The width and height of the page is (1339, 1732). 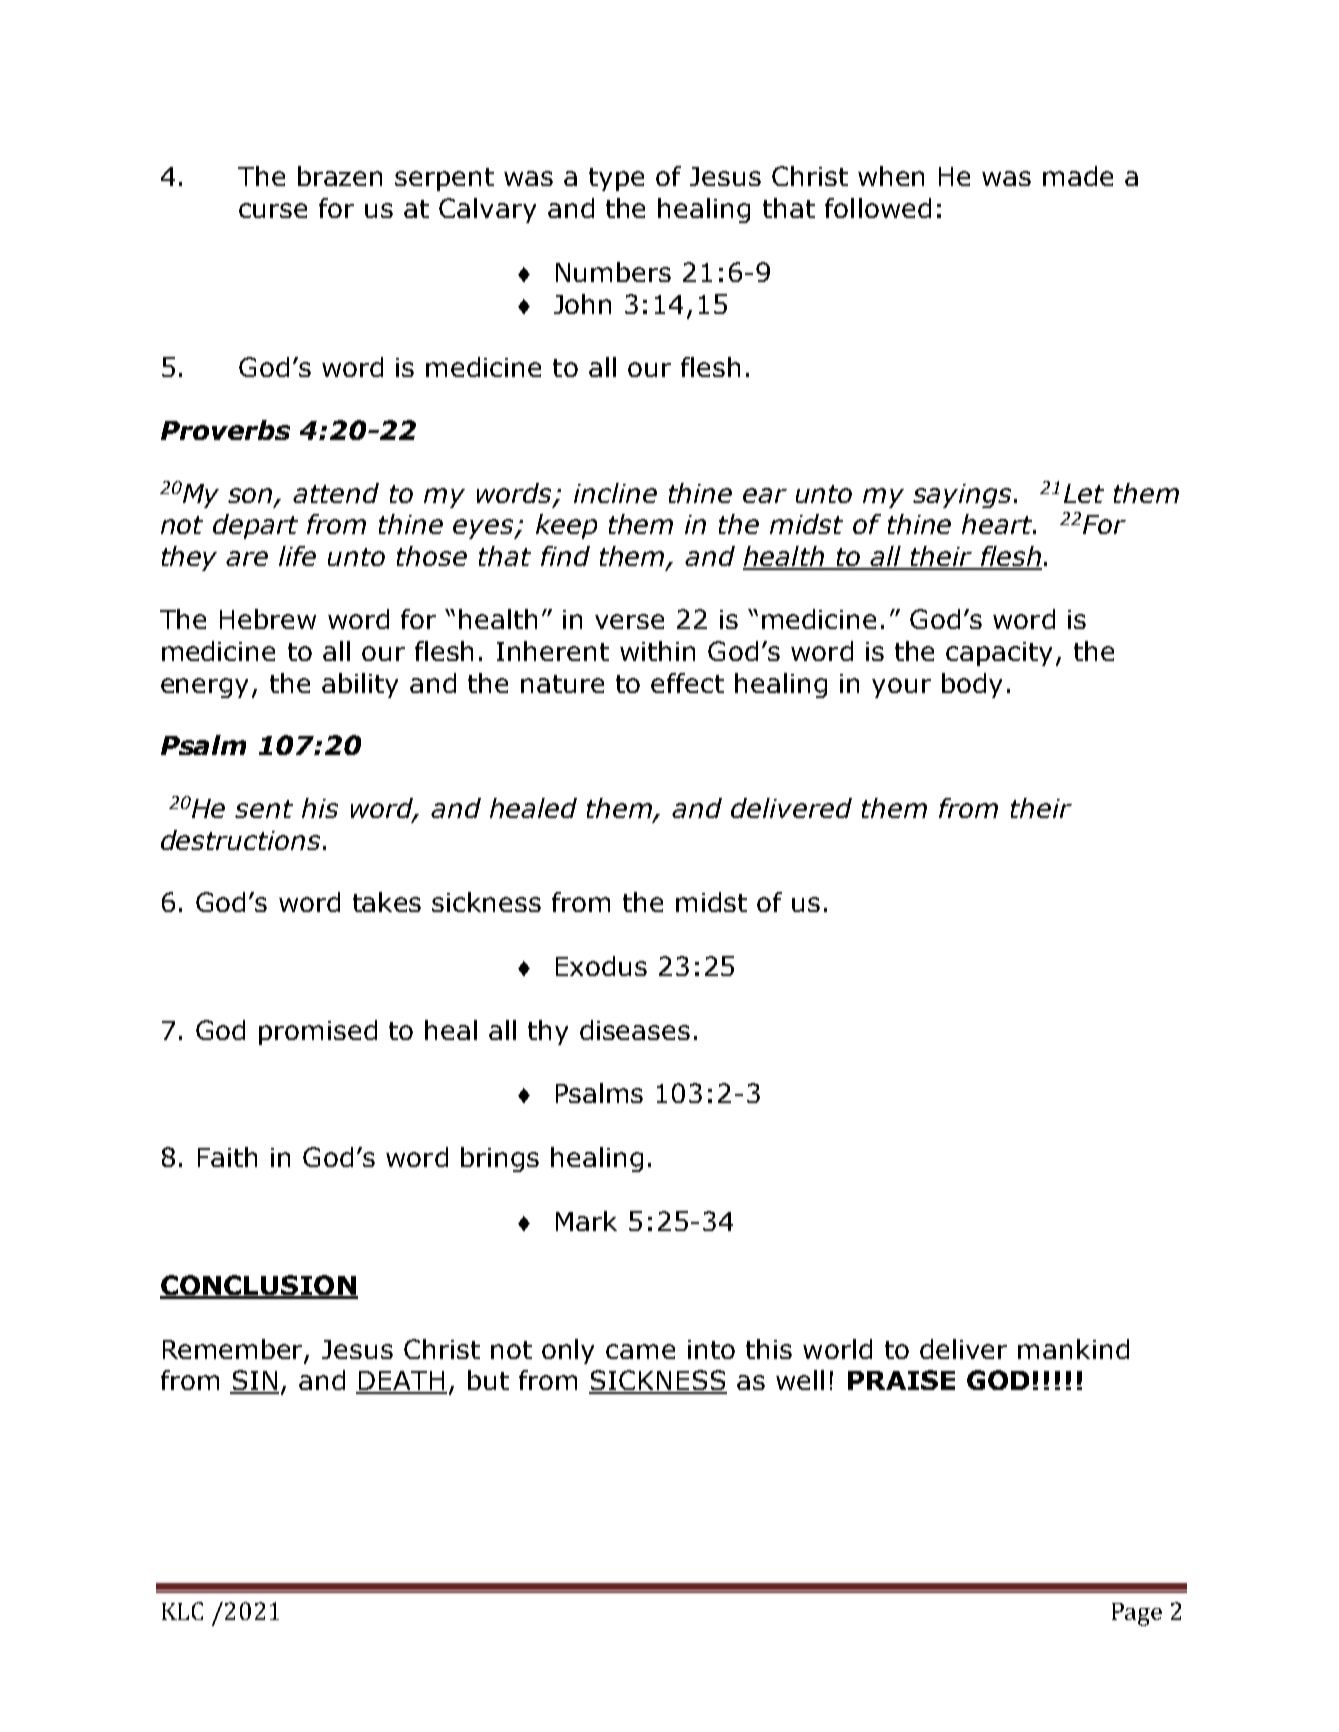 I want to click on well, so click(x=800, y=1380).
